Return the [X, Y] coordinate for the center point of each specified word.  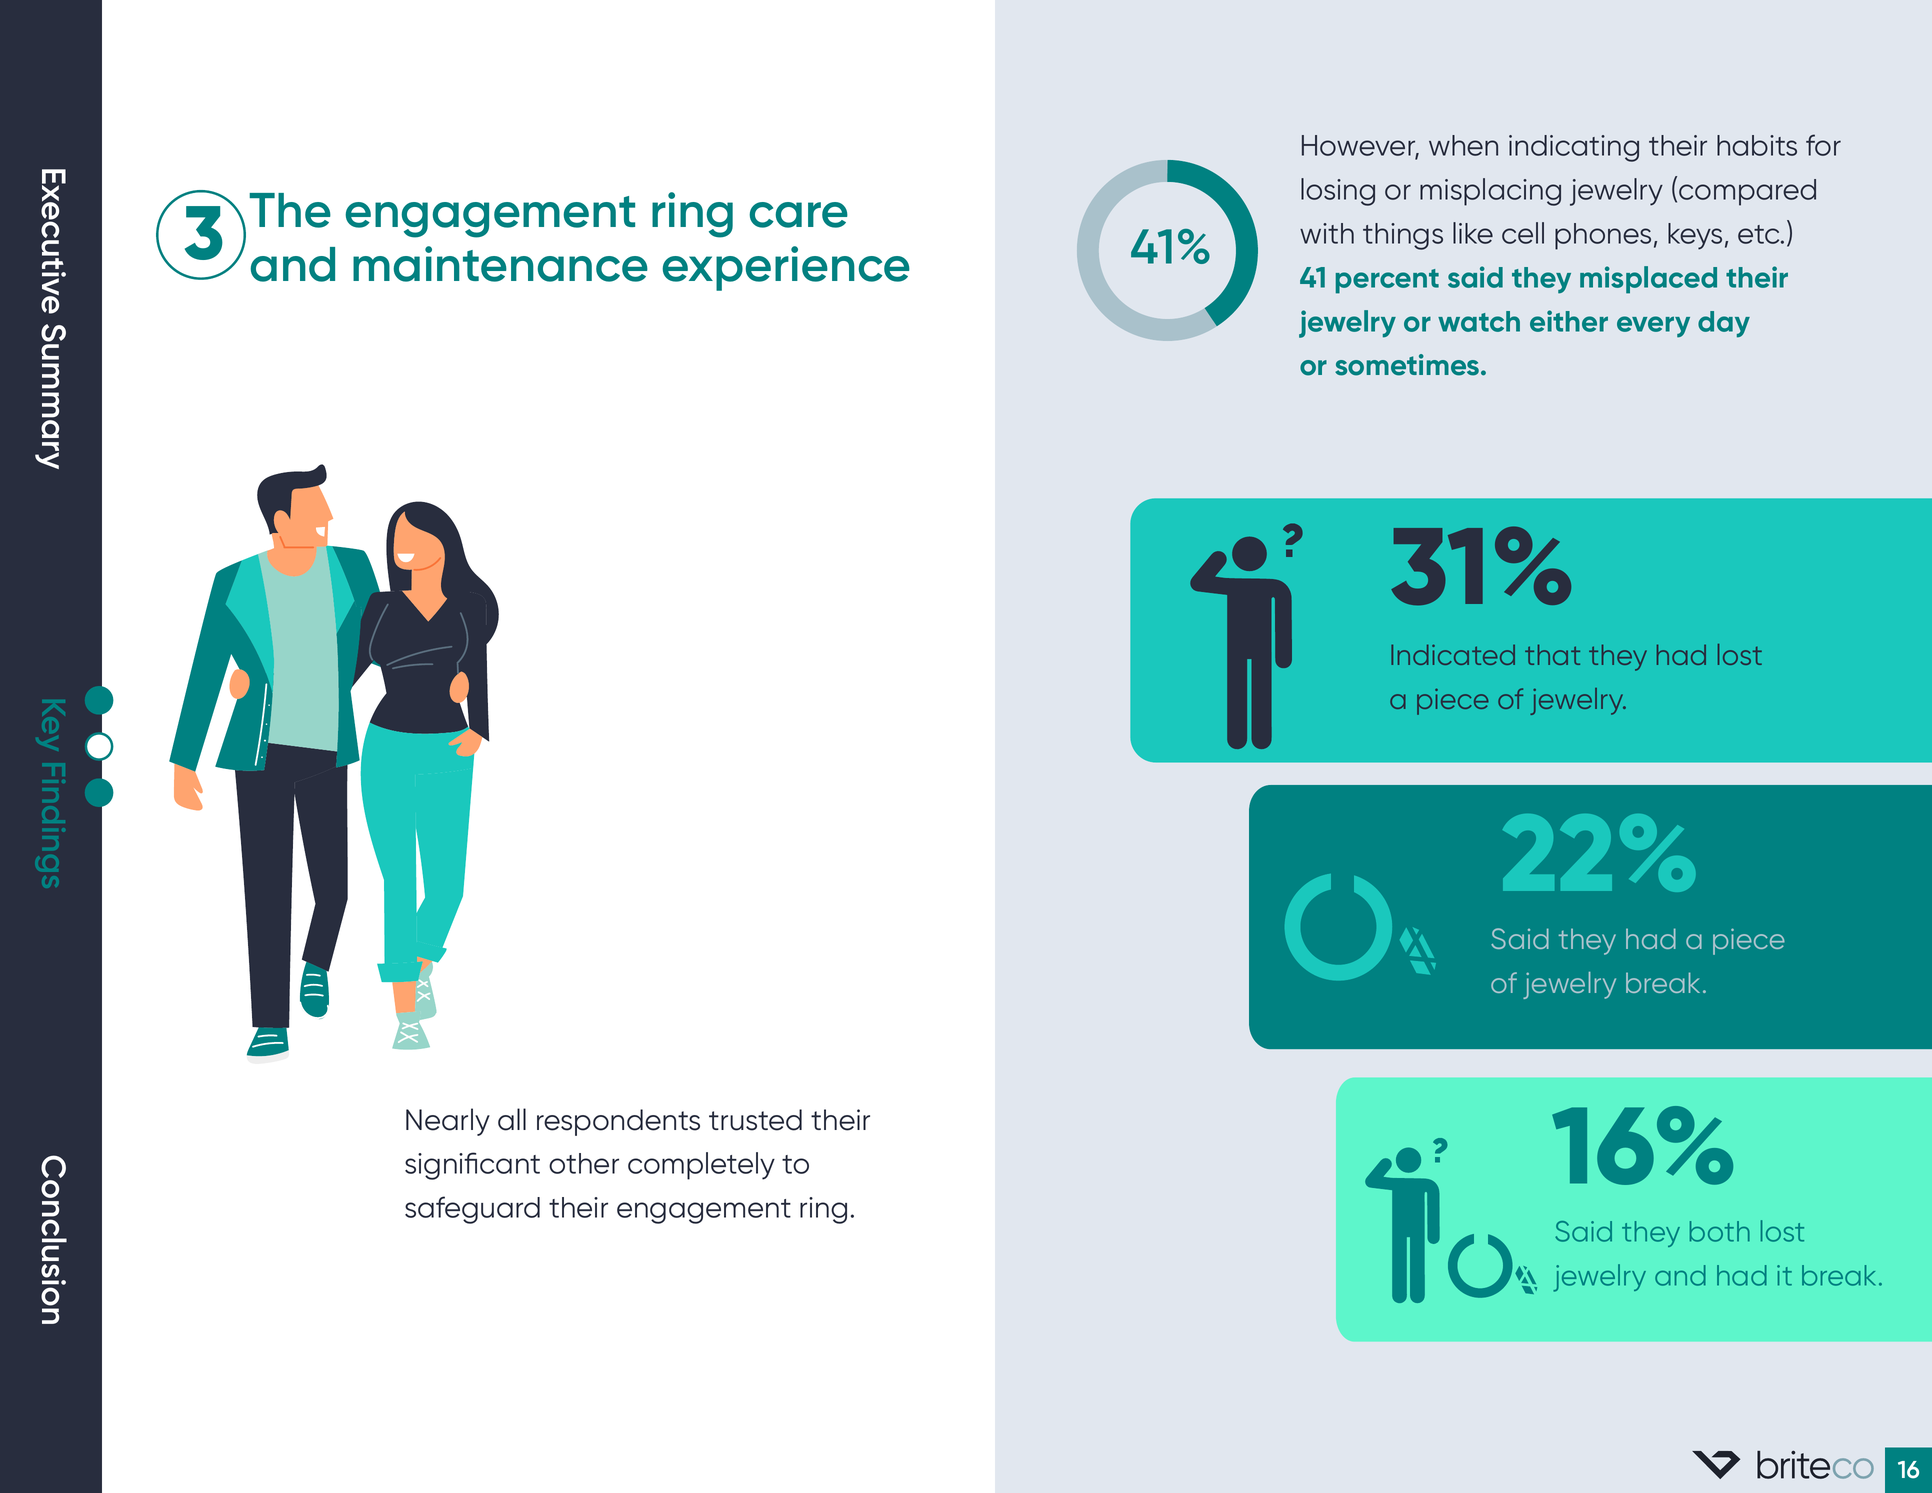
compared [1747, 192]
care [798, 215]
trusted [755, 1120]
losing [1338, 192]
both [1720, 1231]
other [584, 1163]
